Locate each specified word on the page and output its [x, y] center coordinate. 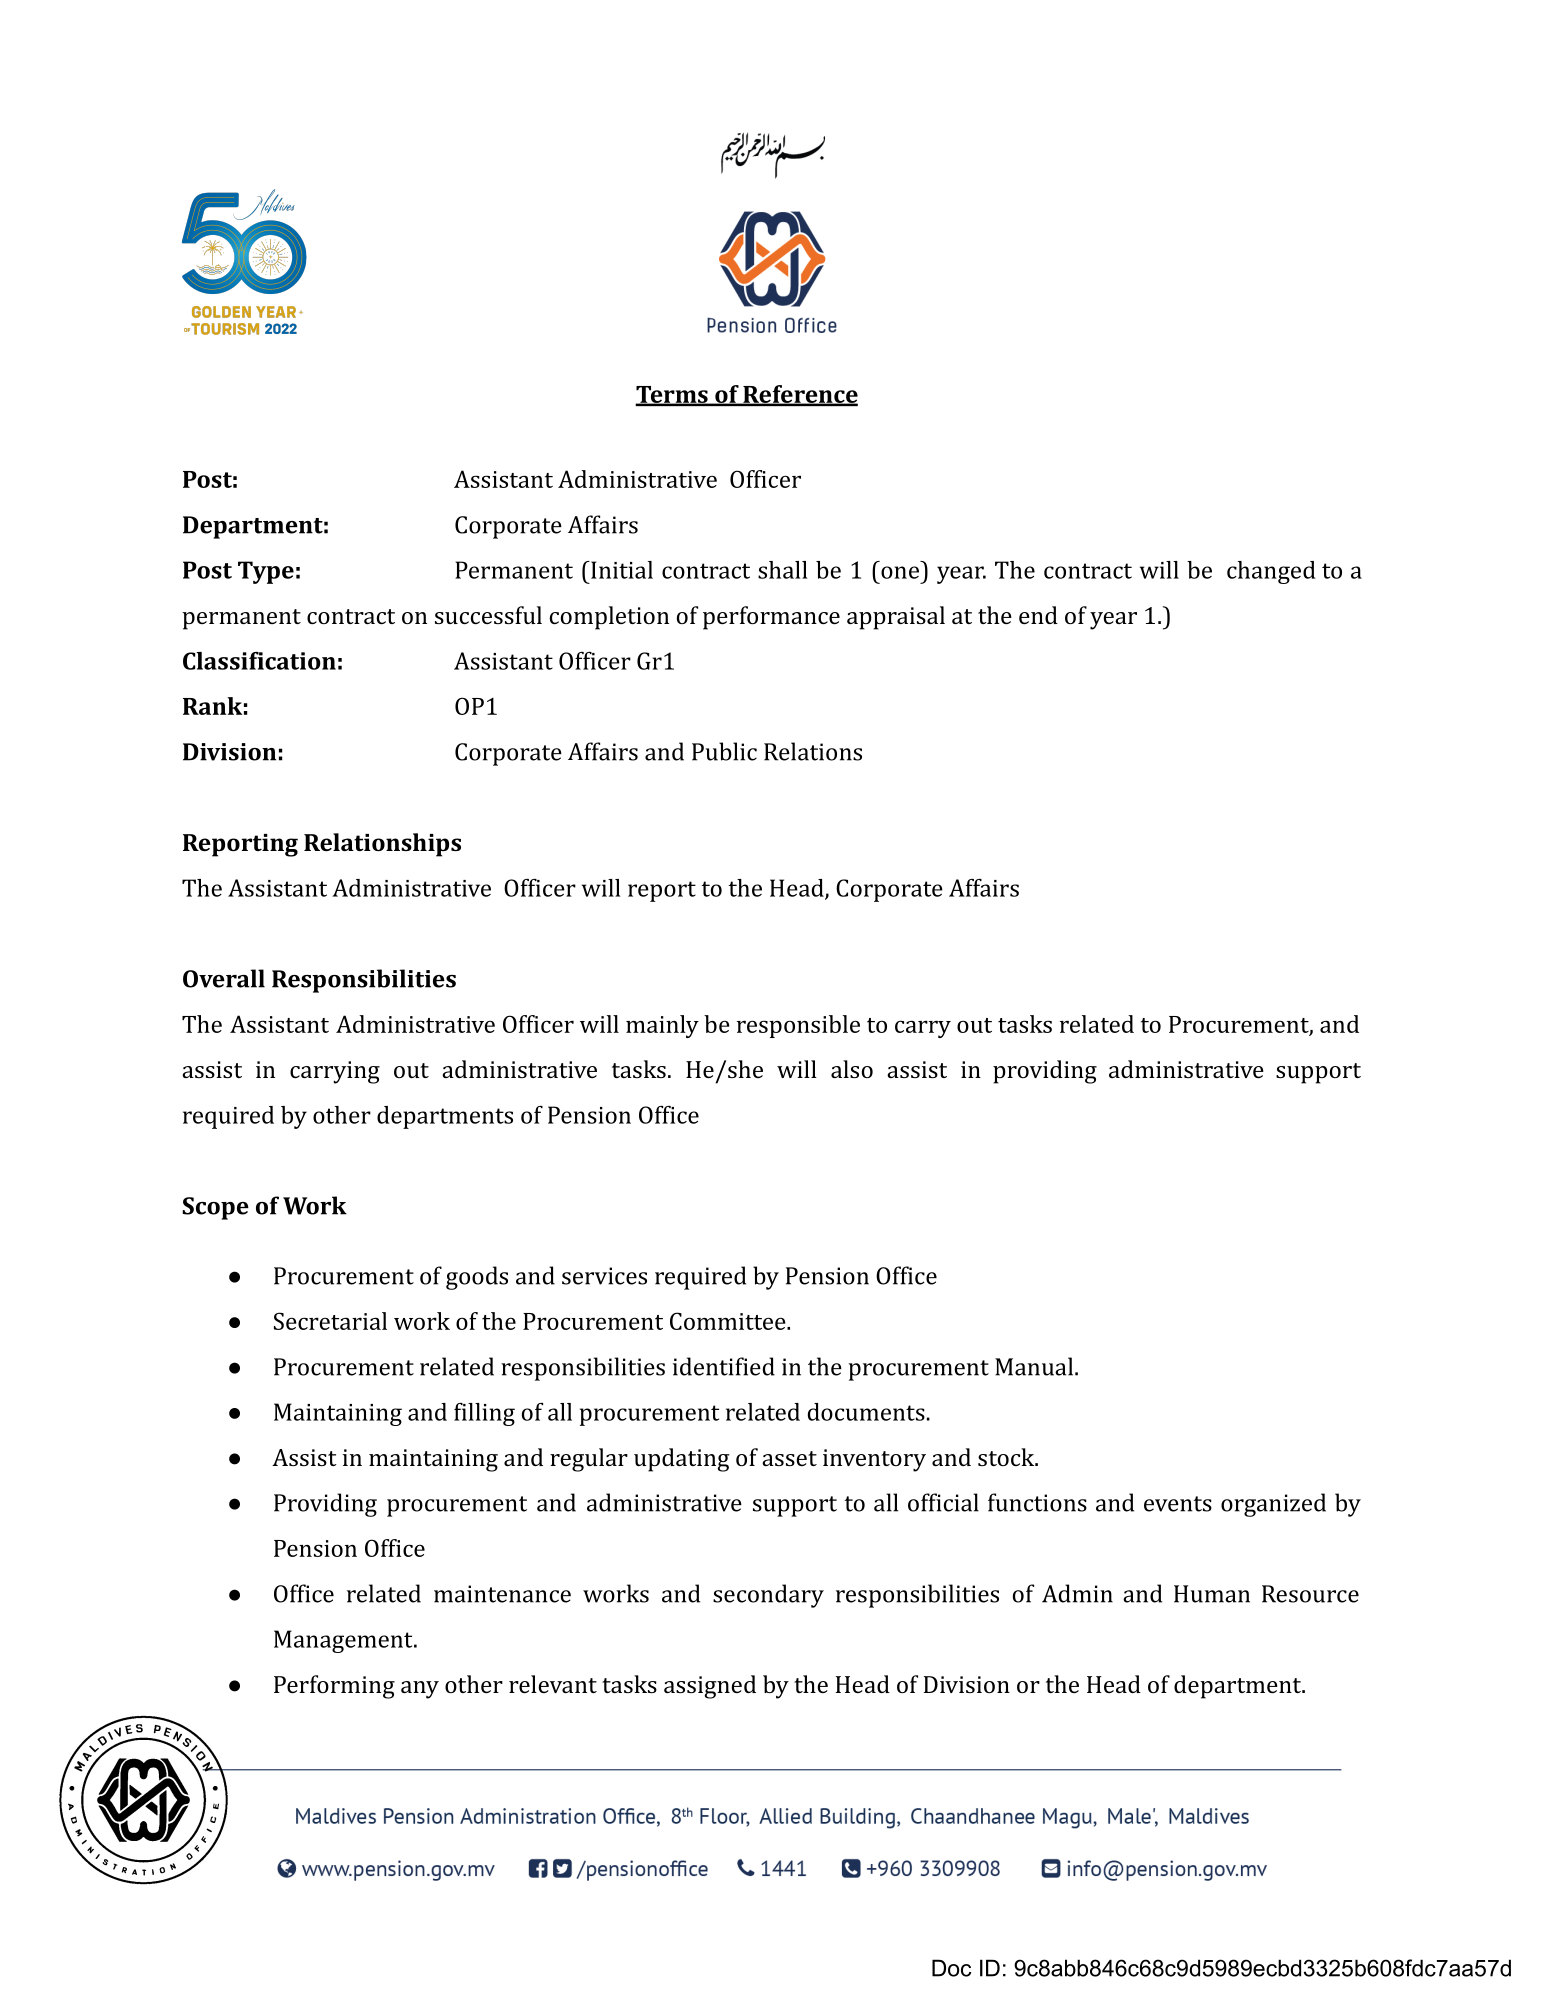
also [852, 1069]
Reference [799, 395]
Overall [224, 978]
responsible [798, 1026]
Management [344, 1641]
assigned [710, 1687]
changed [1271, 572]
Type [266, 572]
